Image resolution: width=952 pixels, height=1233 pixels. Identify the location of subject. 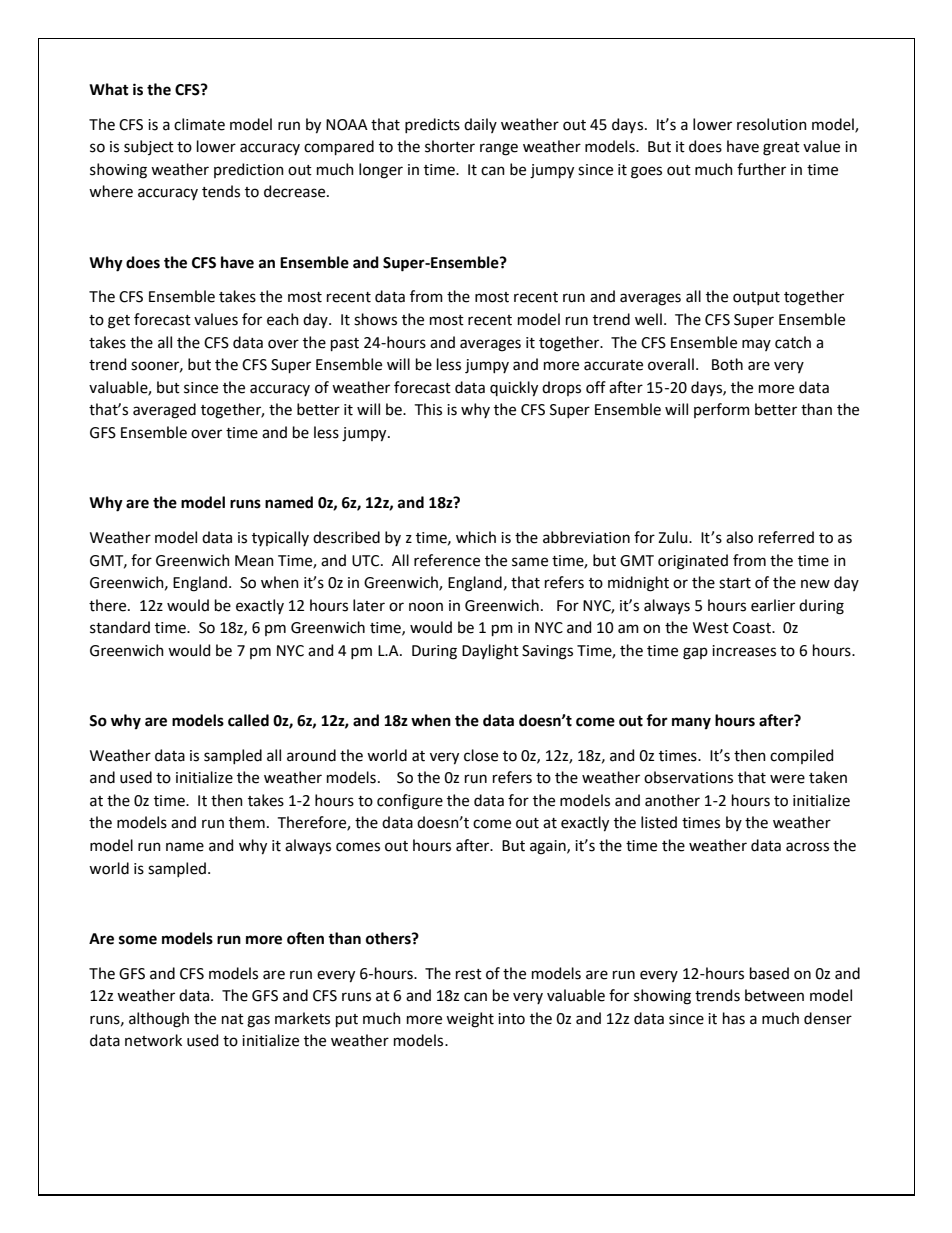
(149, 147).
